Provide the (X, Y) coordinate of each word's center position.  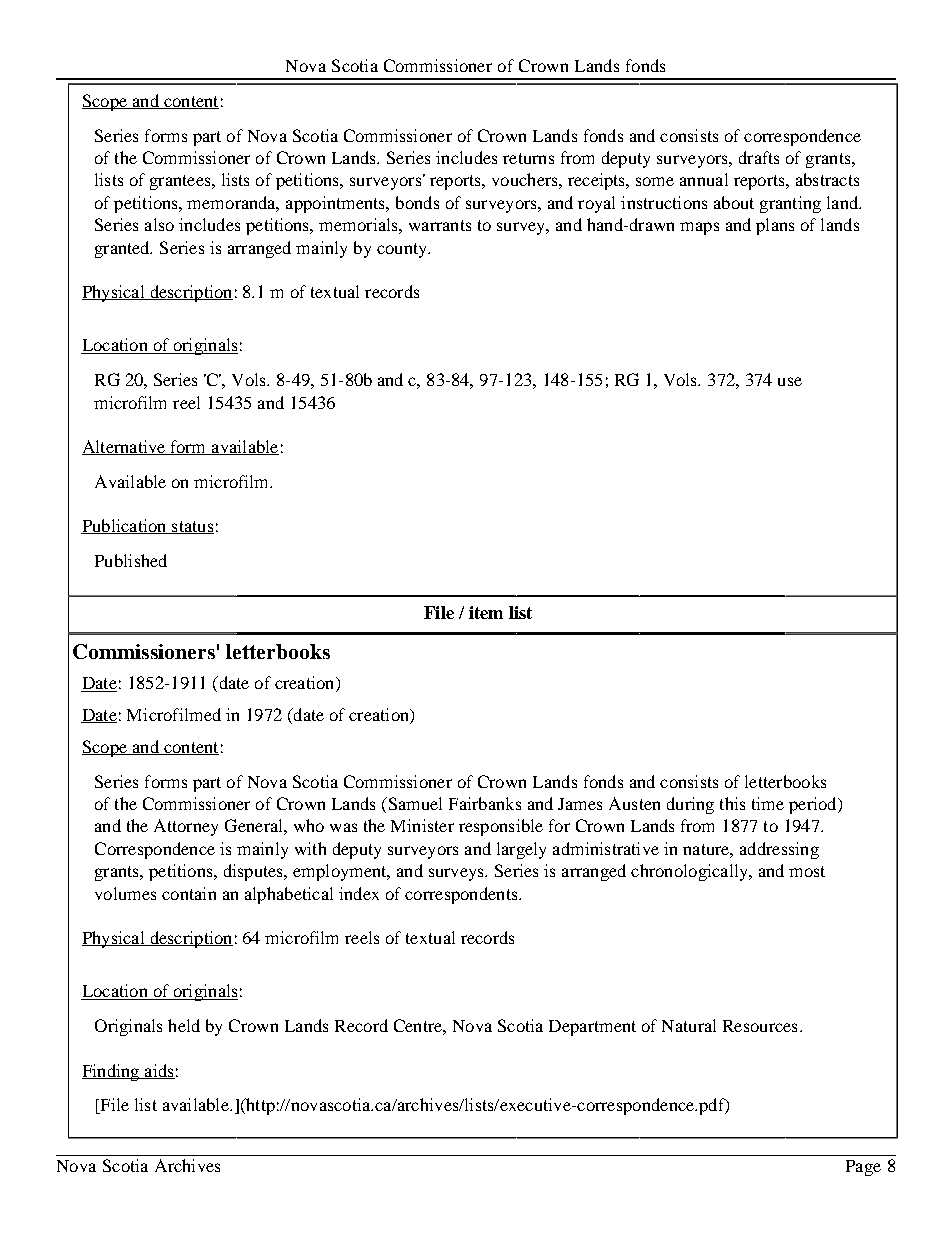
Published (131, 560)
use (790, 381)
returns (528, 158)
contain (189, 893)
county (403, 250)
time (768, 803)
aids (159, 1071)
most (807, 871)
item (486, 612)
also (159, 224)
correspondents (462, 895)
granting (790, 204)
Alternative (125, 447)
